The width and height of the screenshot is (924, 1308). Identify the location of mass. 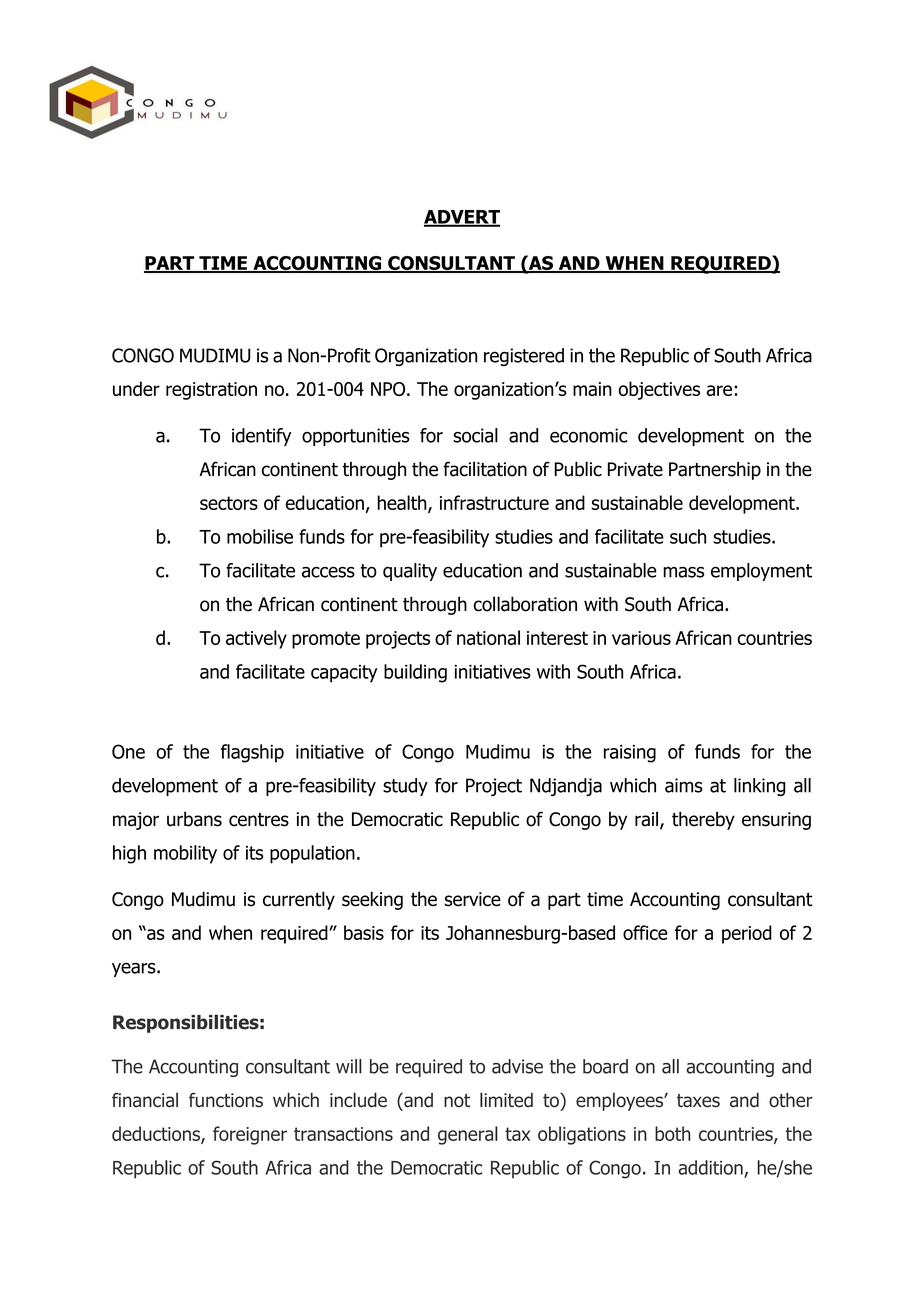
(683, 572).
